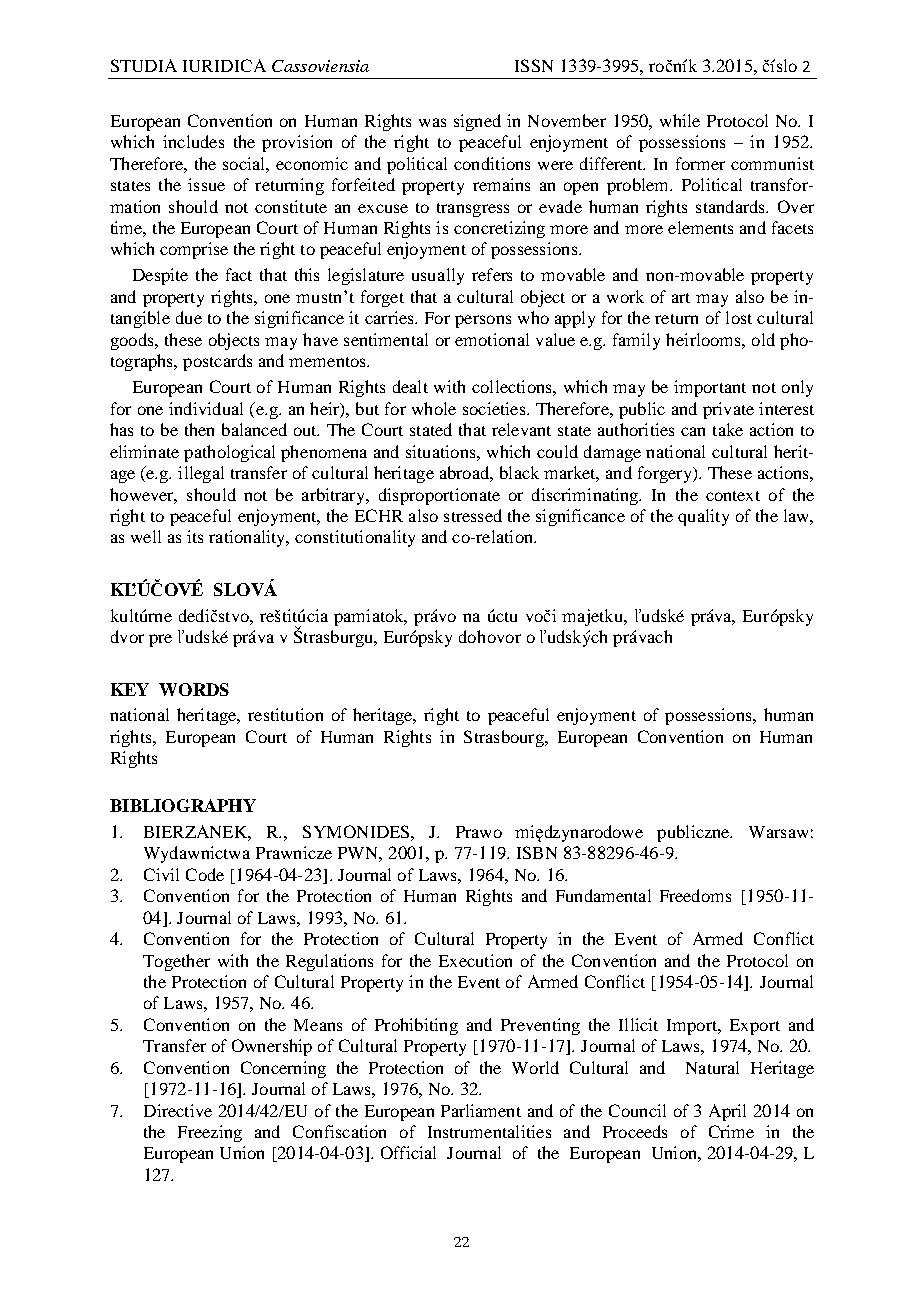  What do you see at coordinates (477, 122) in the screenshot?
I see `signed` at bounding box center [477, 122].
